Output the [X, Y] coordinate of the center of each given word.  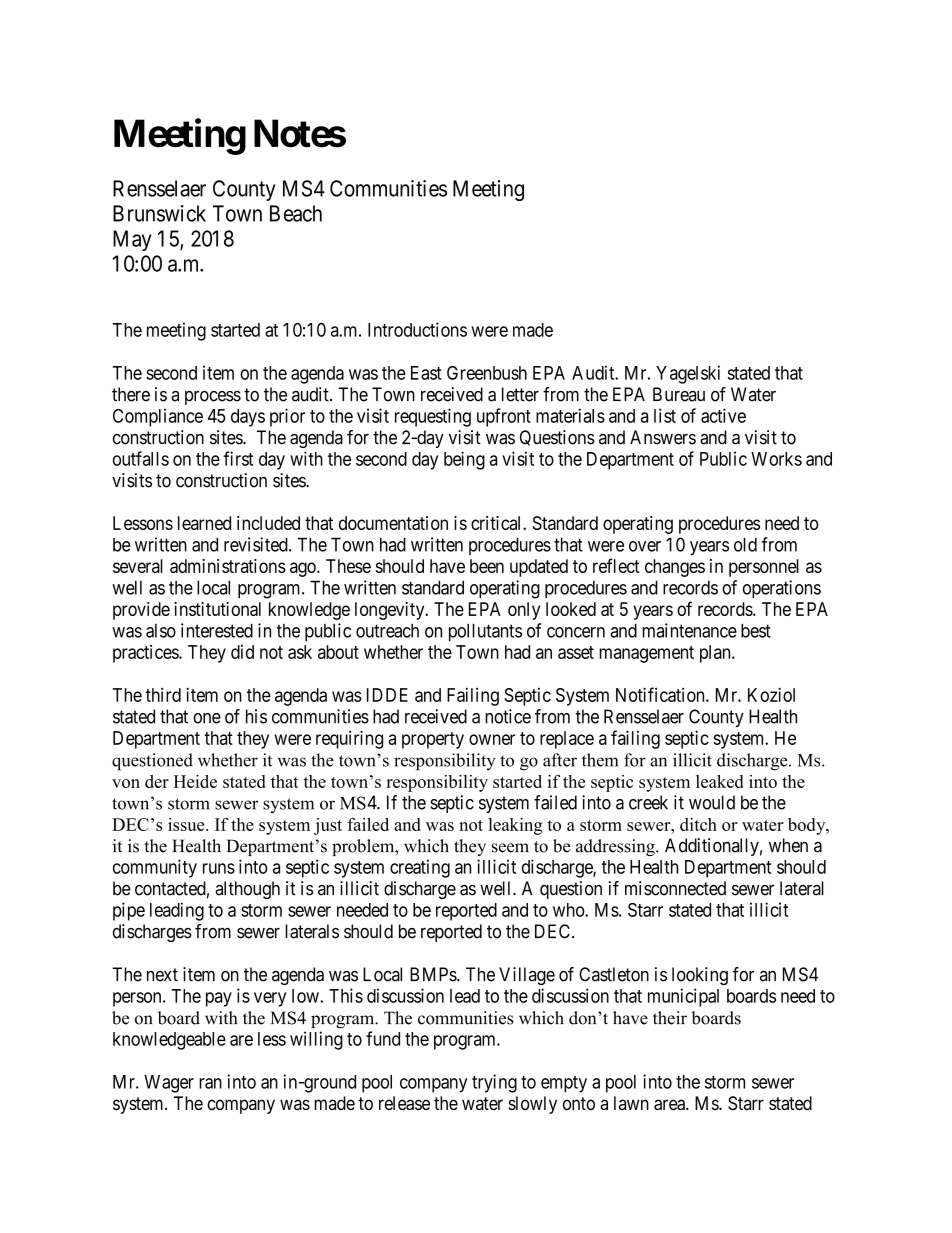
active [723, 415]
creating [420, 868]
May [132, 240]
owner [492, 739]
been [487, 566]
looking [700, 976]
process [213, 397]
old [745, 544]
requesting [433, 417]
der [157, 781]
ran [210, 1083]
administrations [228, 566]
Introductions [417, 329]
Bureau [679, 394]
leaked [719, 781]
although [247, 890]
